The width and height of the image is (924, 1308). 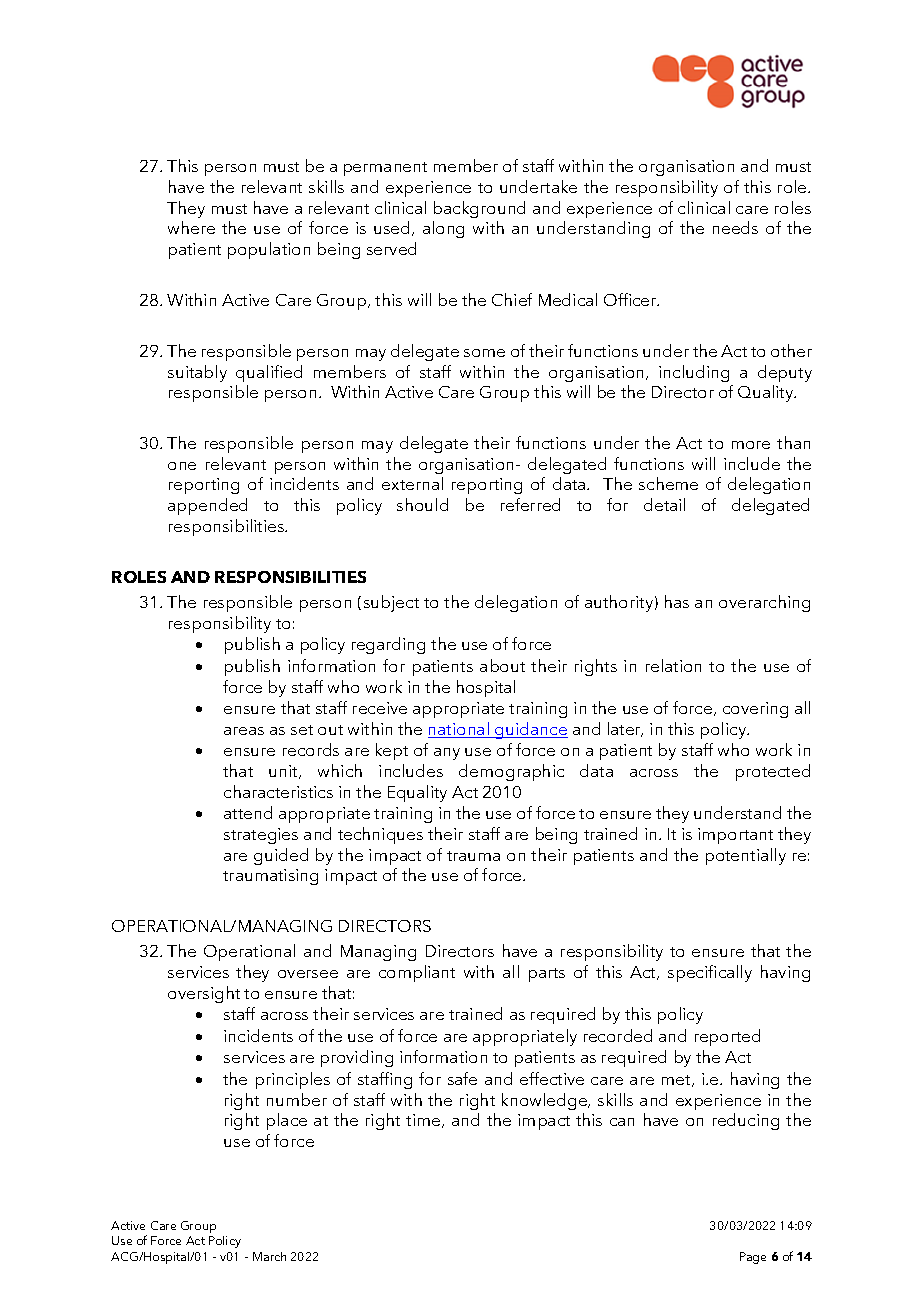 I want to click on areas, so click(x=244, y=731).
